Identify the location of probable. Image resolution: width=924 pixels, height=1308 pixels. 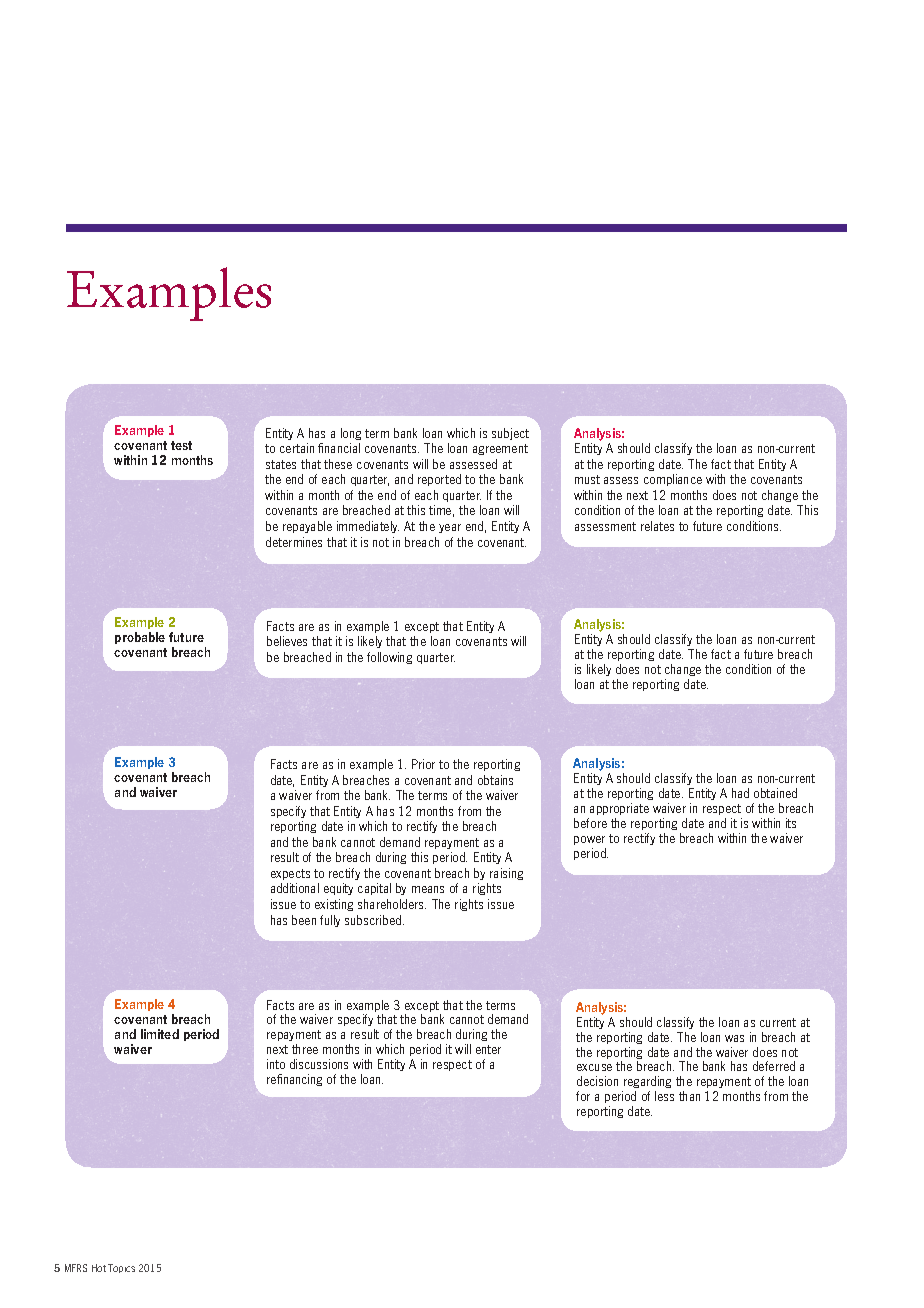
(140, 638).
